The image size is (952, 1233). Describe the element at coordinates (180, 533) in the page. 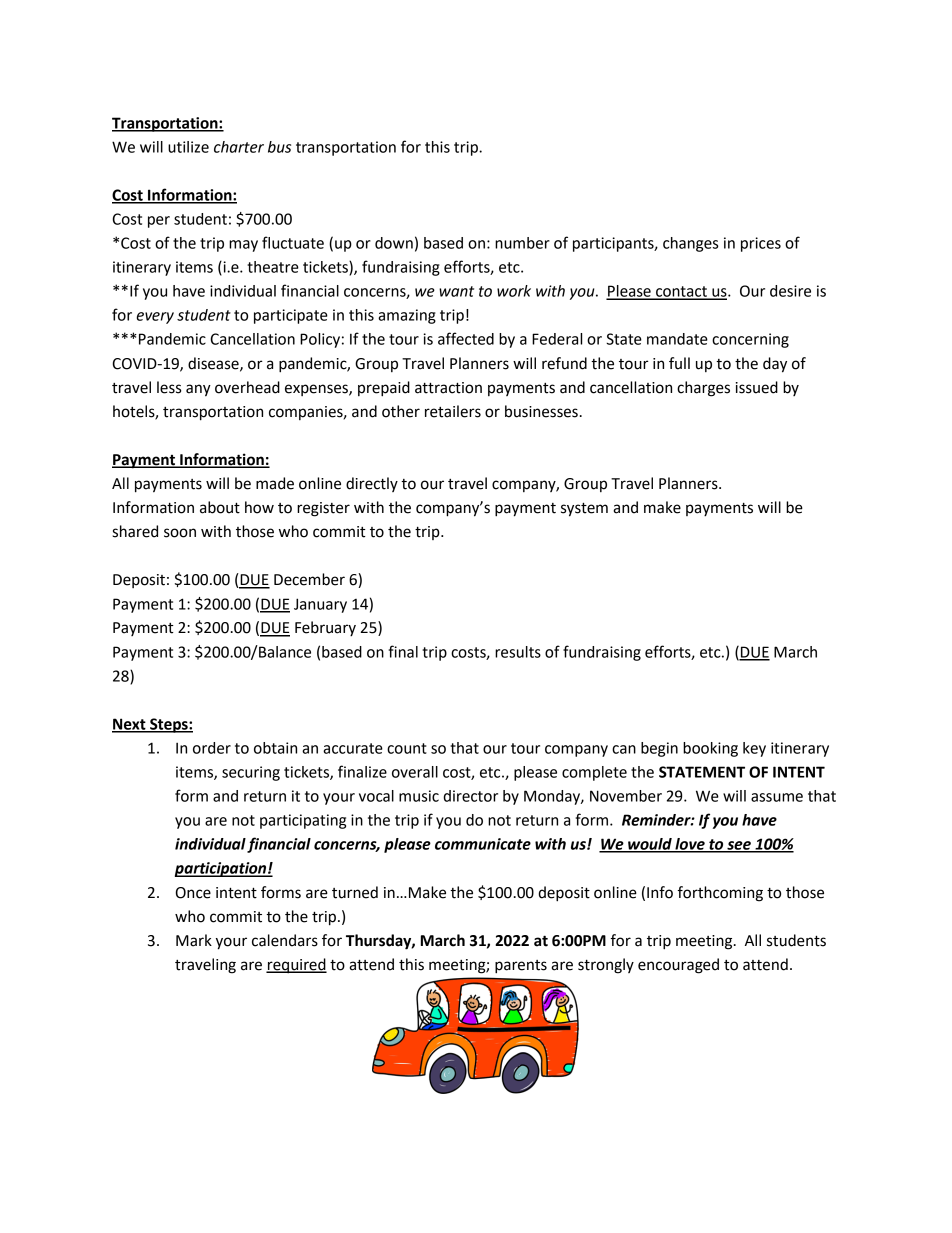

I see `soon` at that location.
